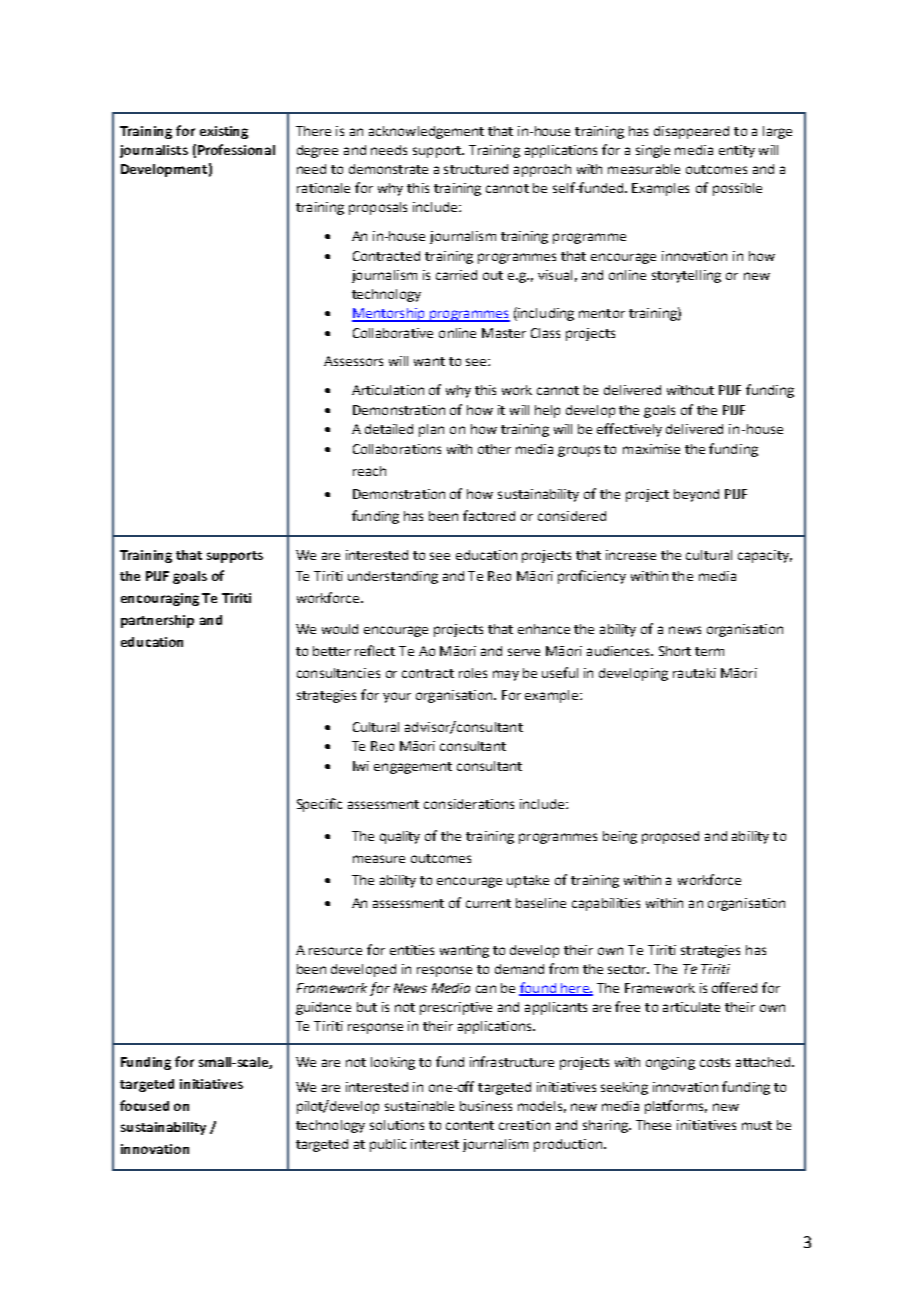  What do you see at coordinates (470, 1125) in the document?
I see `content` at bounding box center [470, 1125].
